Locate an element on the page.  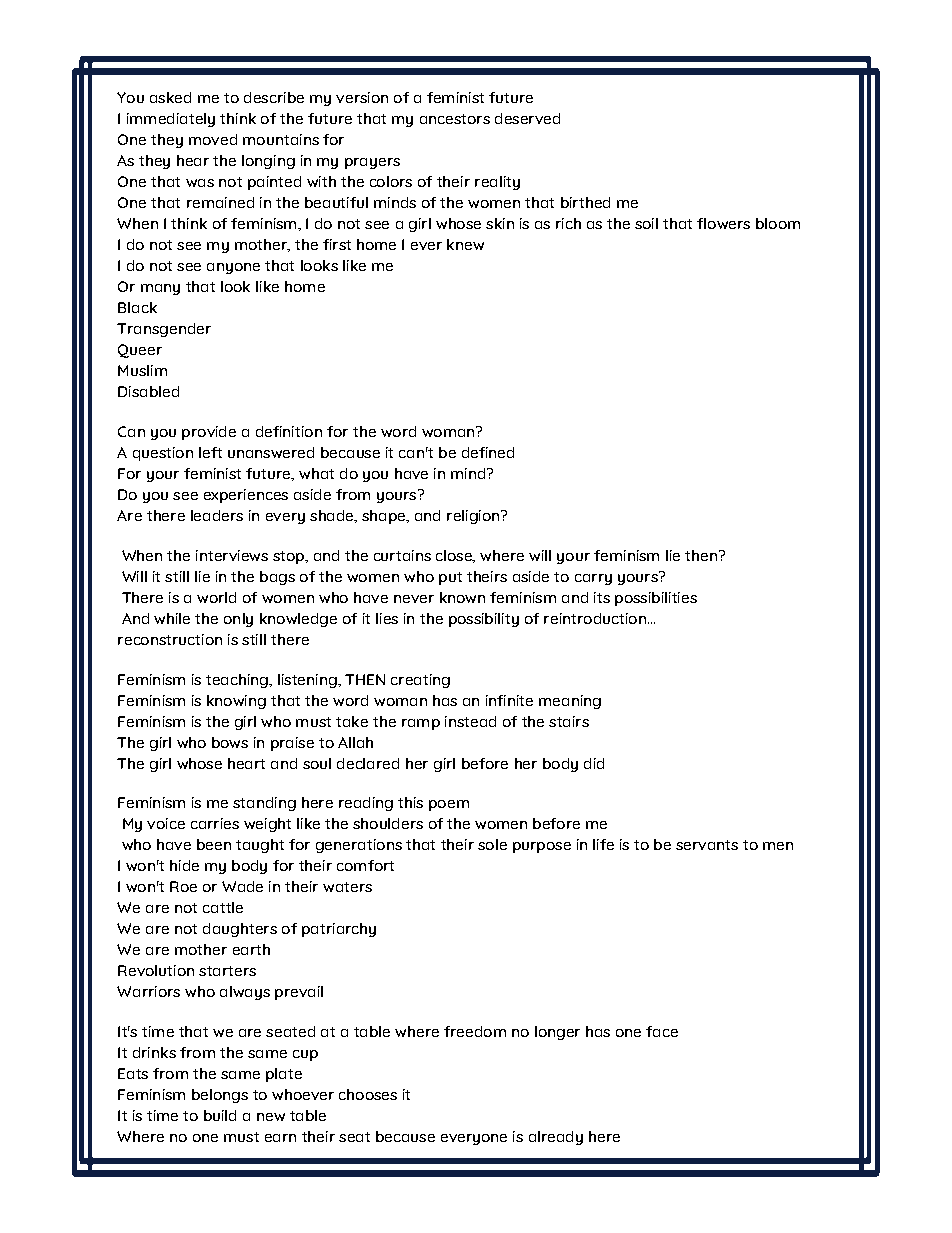
servants is located at coordinates (707, 845).
